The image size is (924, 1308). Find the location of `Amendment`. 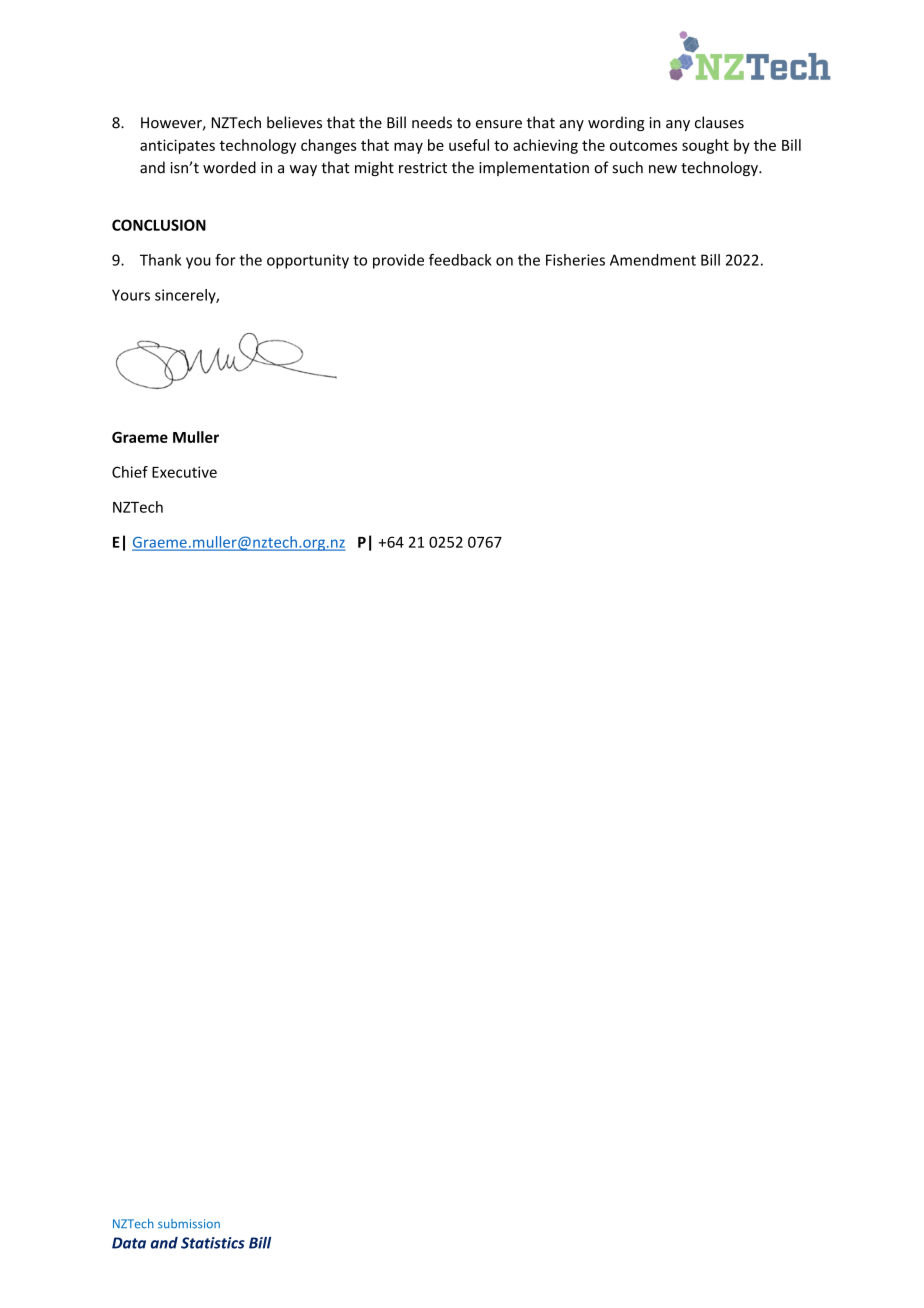

Amendment is located at coordinates (653, 260).
